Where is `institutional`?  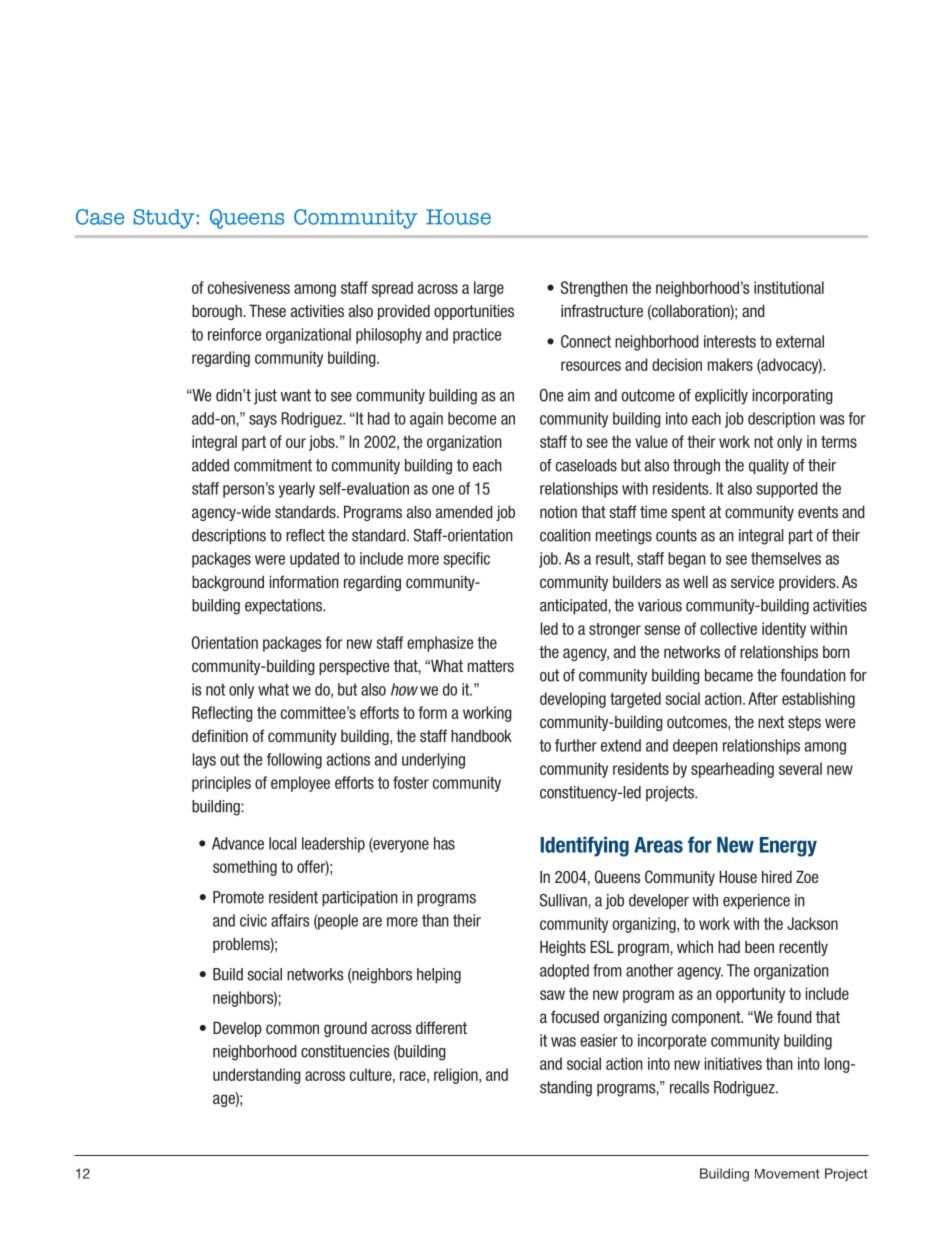 institutional is located at coordinates (789, 287).
